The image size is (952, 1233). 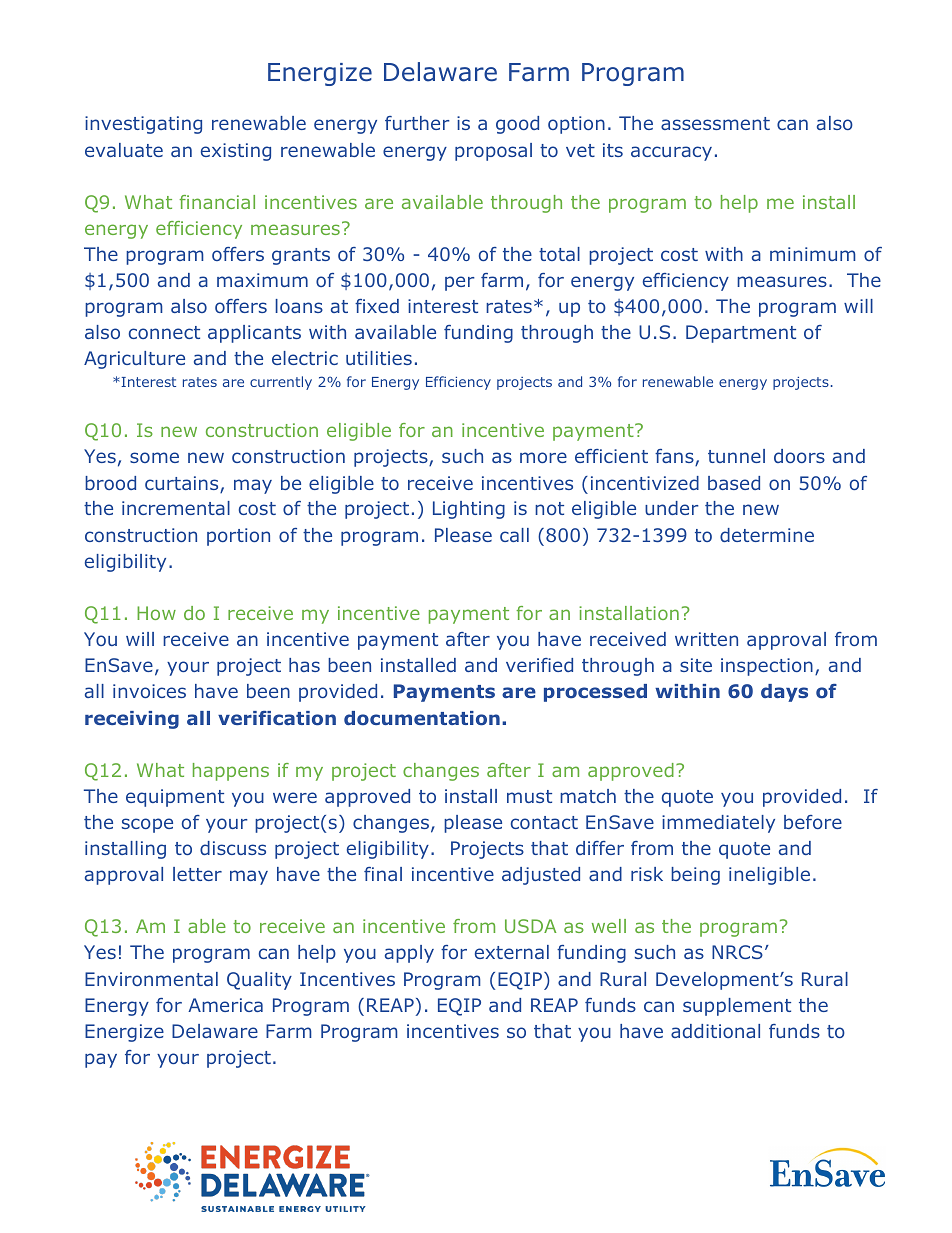 I want to click on existing, so click(x=236, y=152).
